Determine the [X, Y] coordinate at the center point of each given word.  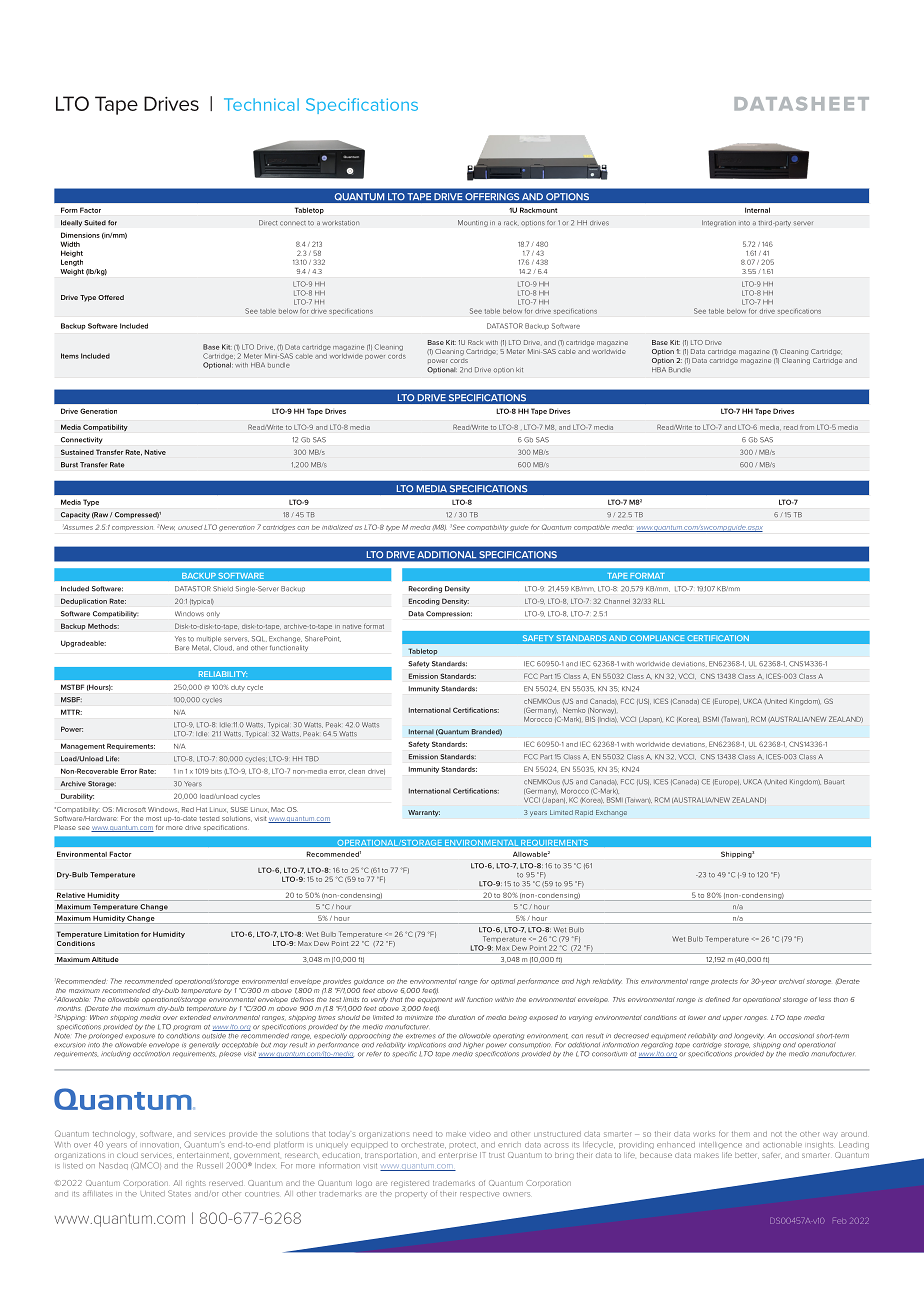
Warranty [424, 813]
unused [190, 528]
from [807, 428]
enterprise [458, 1156]
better [747, 1155]
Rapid [584, 813]
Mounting [473, 223]
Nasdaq [113, 1166]
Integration [719, 223]
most [153, 818]
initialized [337, 527]
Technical [261, 104]
